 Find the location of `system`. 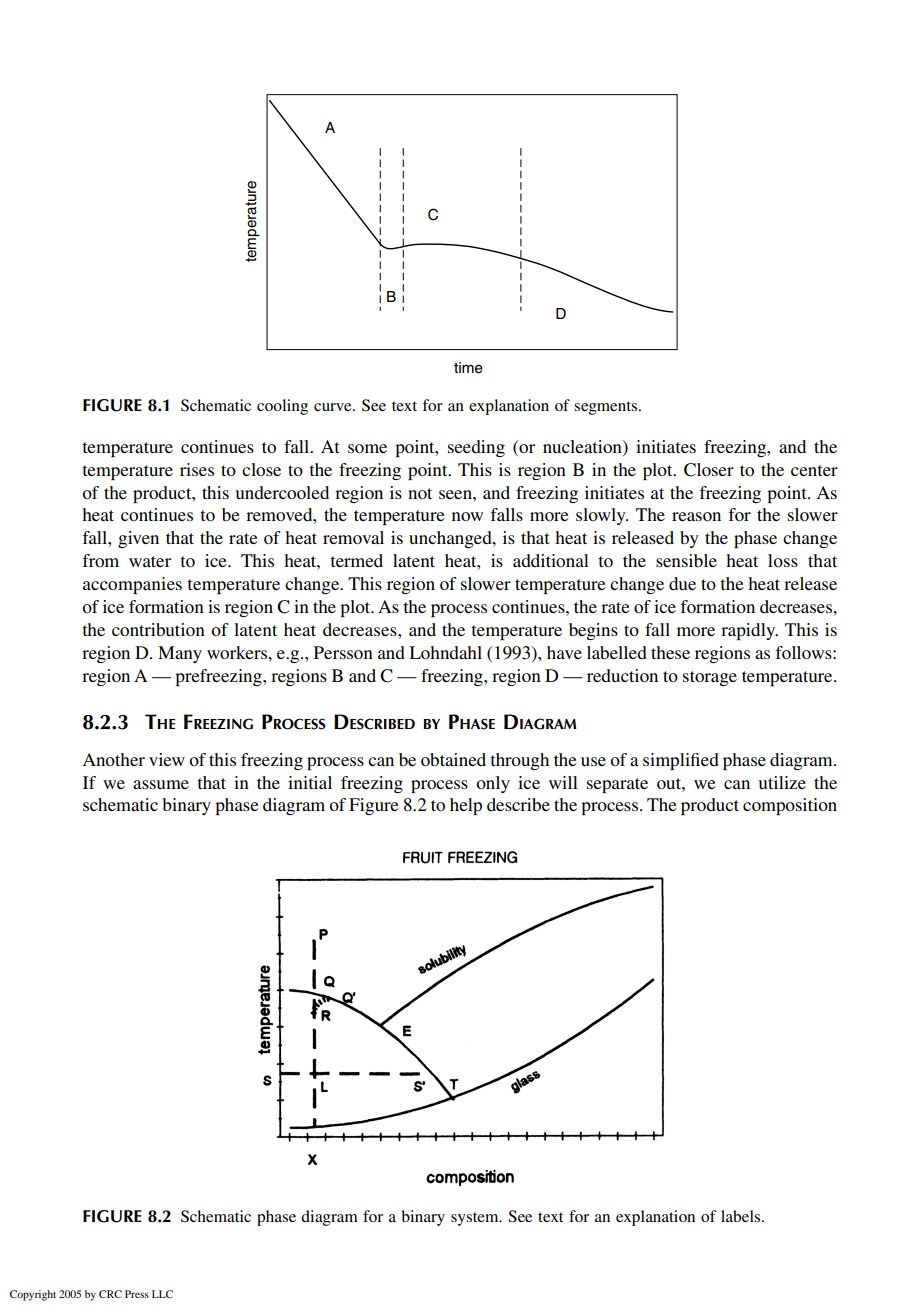

system is located at coordinates (476, 1219).
